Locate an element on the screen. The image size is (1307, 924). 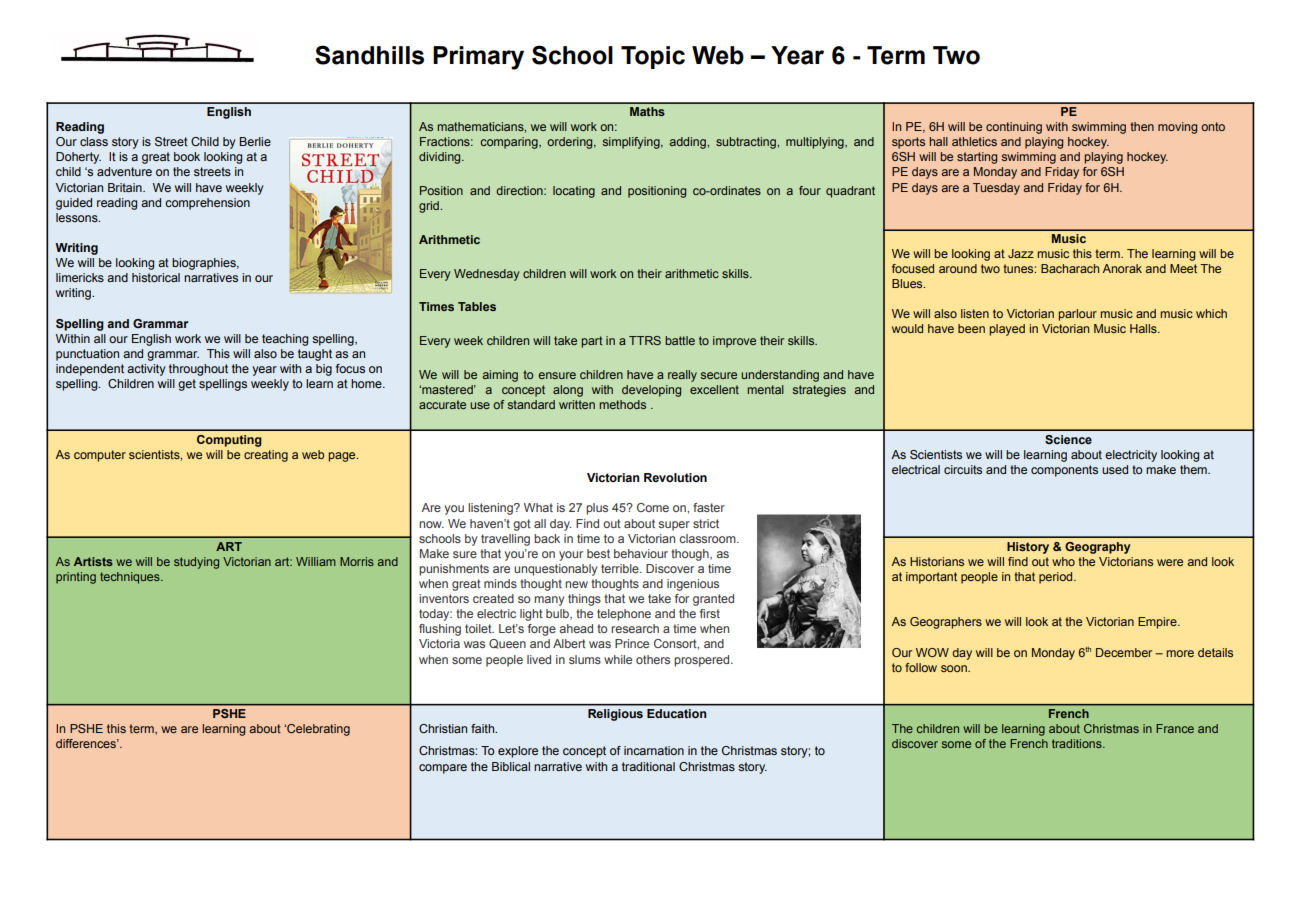
then is located at coordinates (1142, 126).
